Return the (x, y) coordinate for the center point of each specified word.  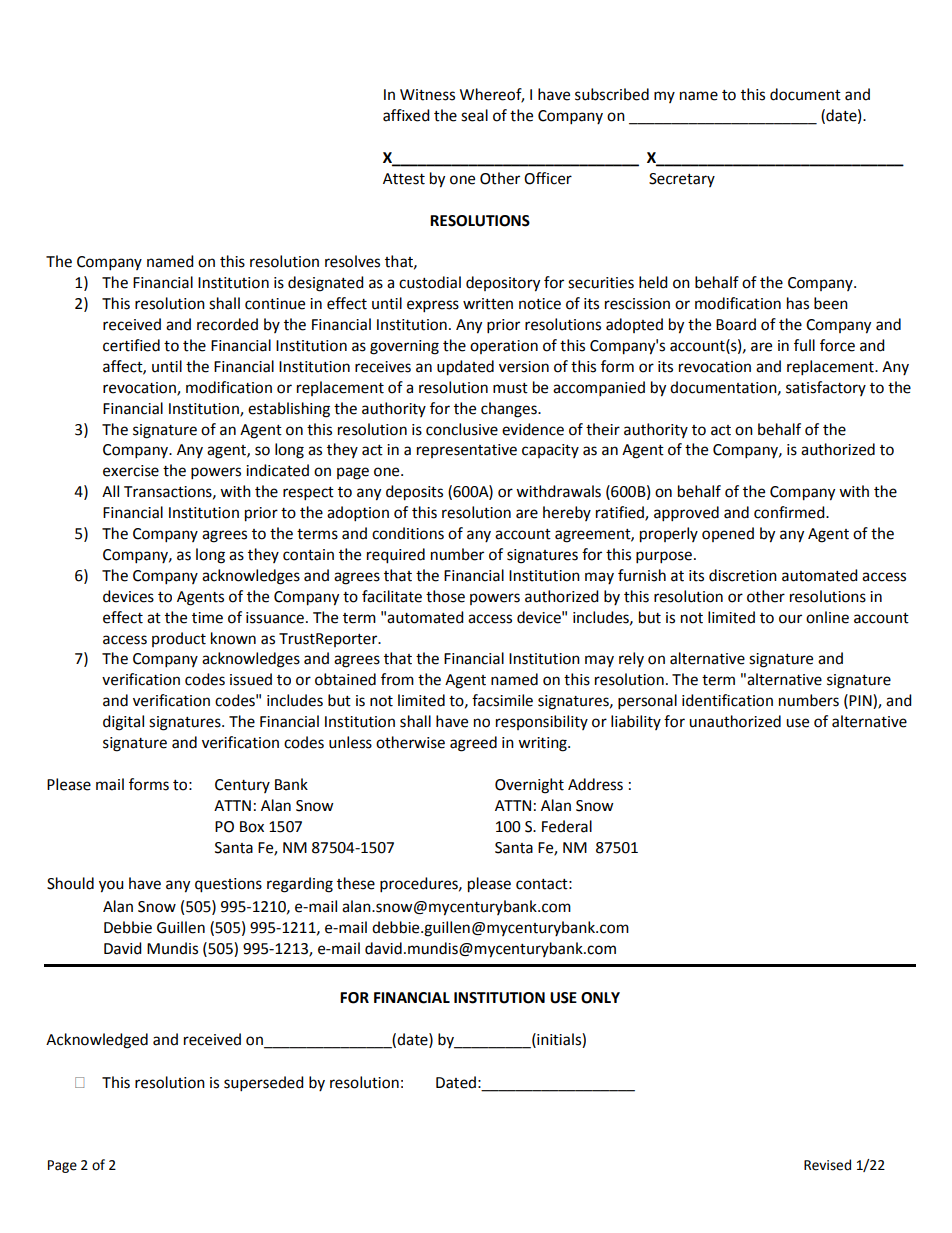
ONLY (600, 998)
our (790, 619)
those (445, 596)
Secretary (682, 180)
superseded (264, 1084)
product (179, 639)
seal (474, 115)
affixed (406, 115)
